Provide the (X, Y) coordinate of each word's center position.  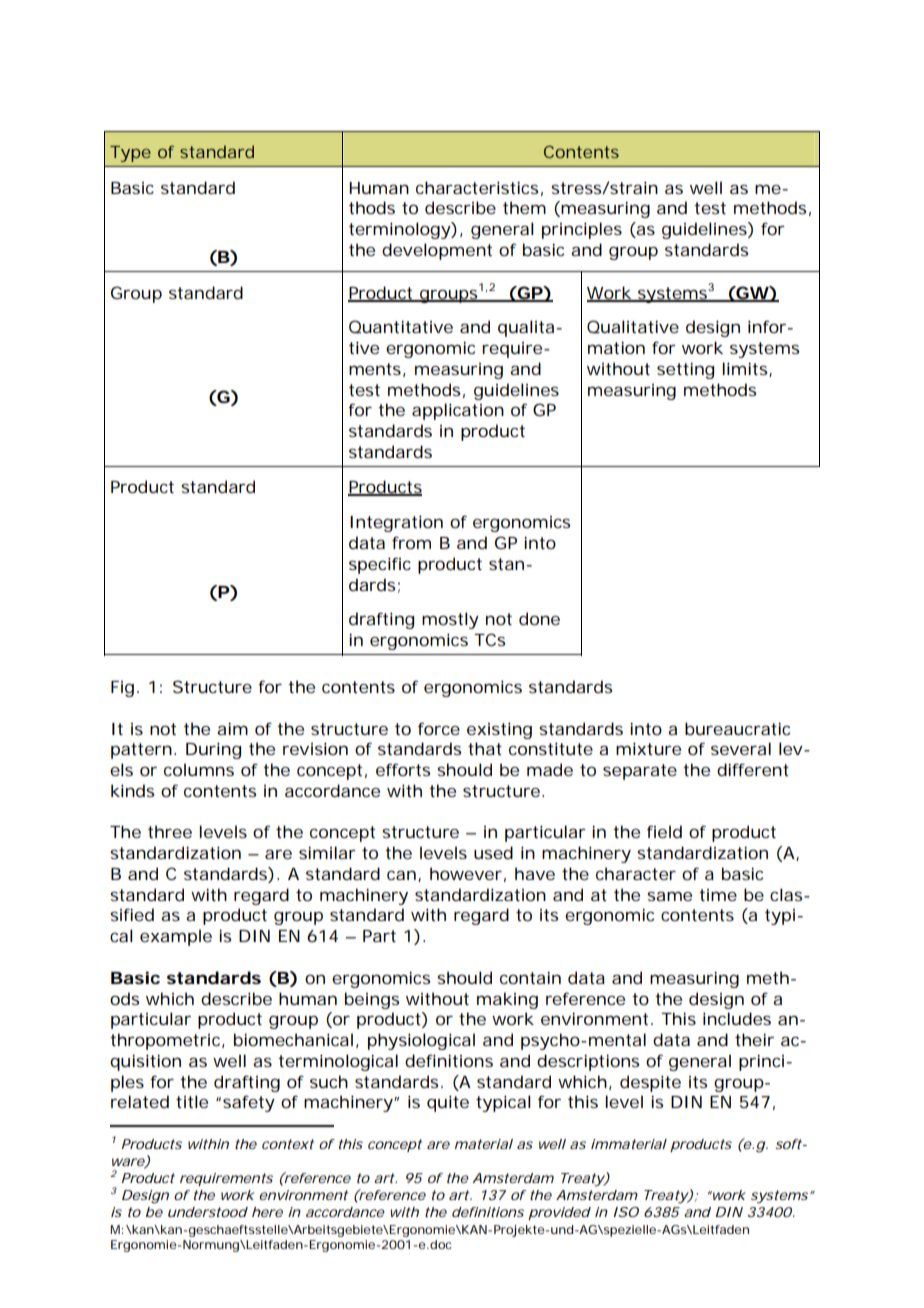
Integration (396, 523)
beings (372, 1000)
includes (737, 1018)
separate (640, 772)
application (458, 411)
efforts (403, 769)
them (524, 207)
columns (199, 769)
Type (130, 154)
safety (249, 1103)
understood (208, 1212)
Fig (122, 689)
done (539, 618)
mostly (450, 620)
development (437, 251)
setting (685, 370)
